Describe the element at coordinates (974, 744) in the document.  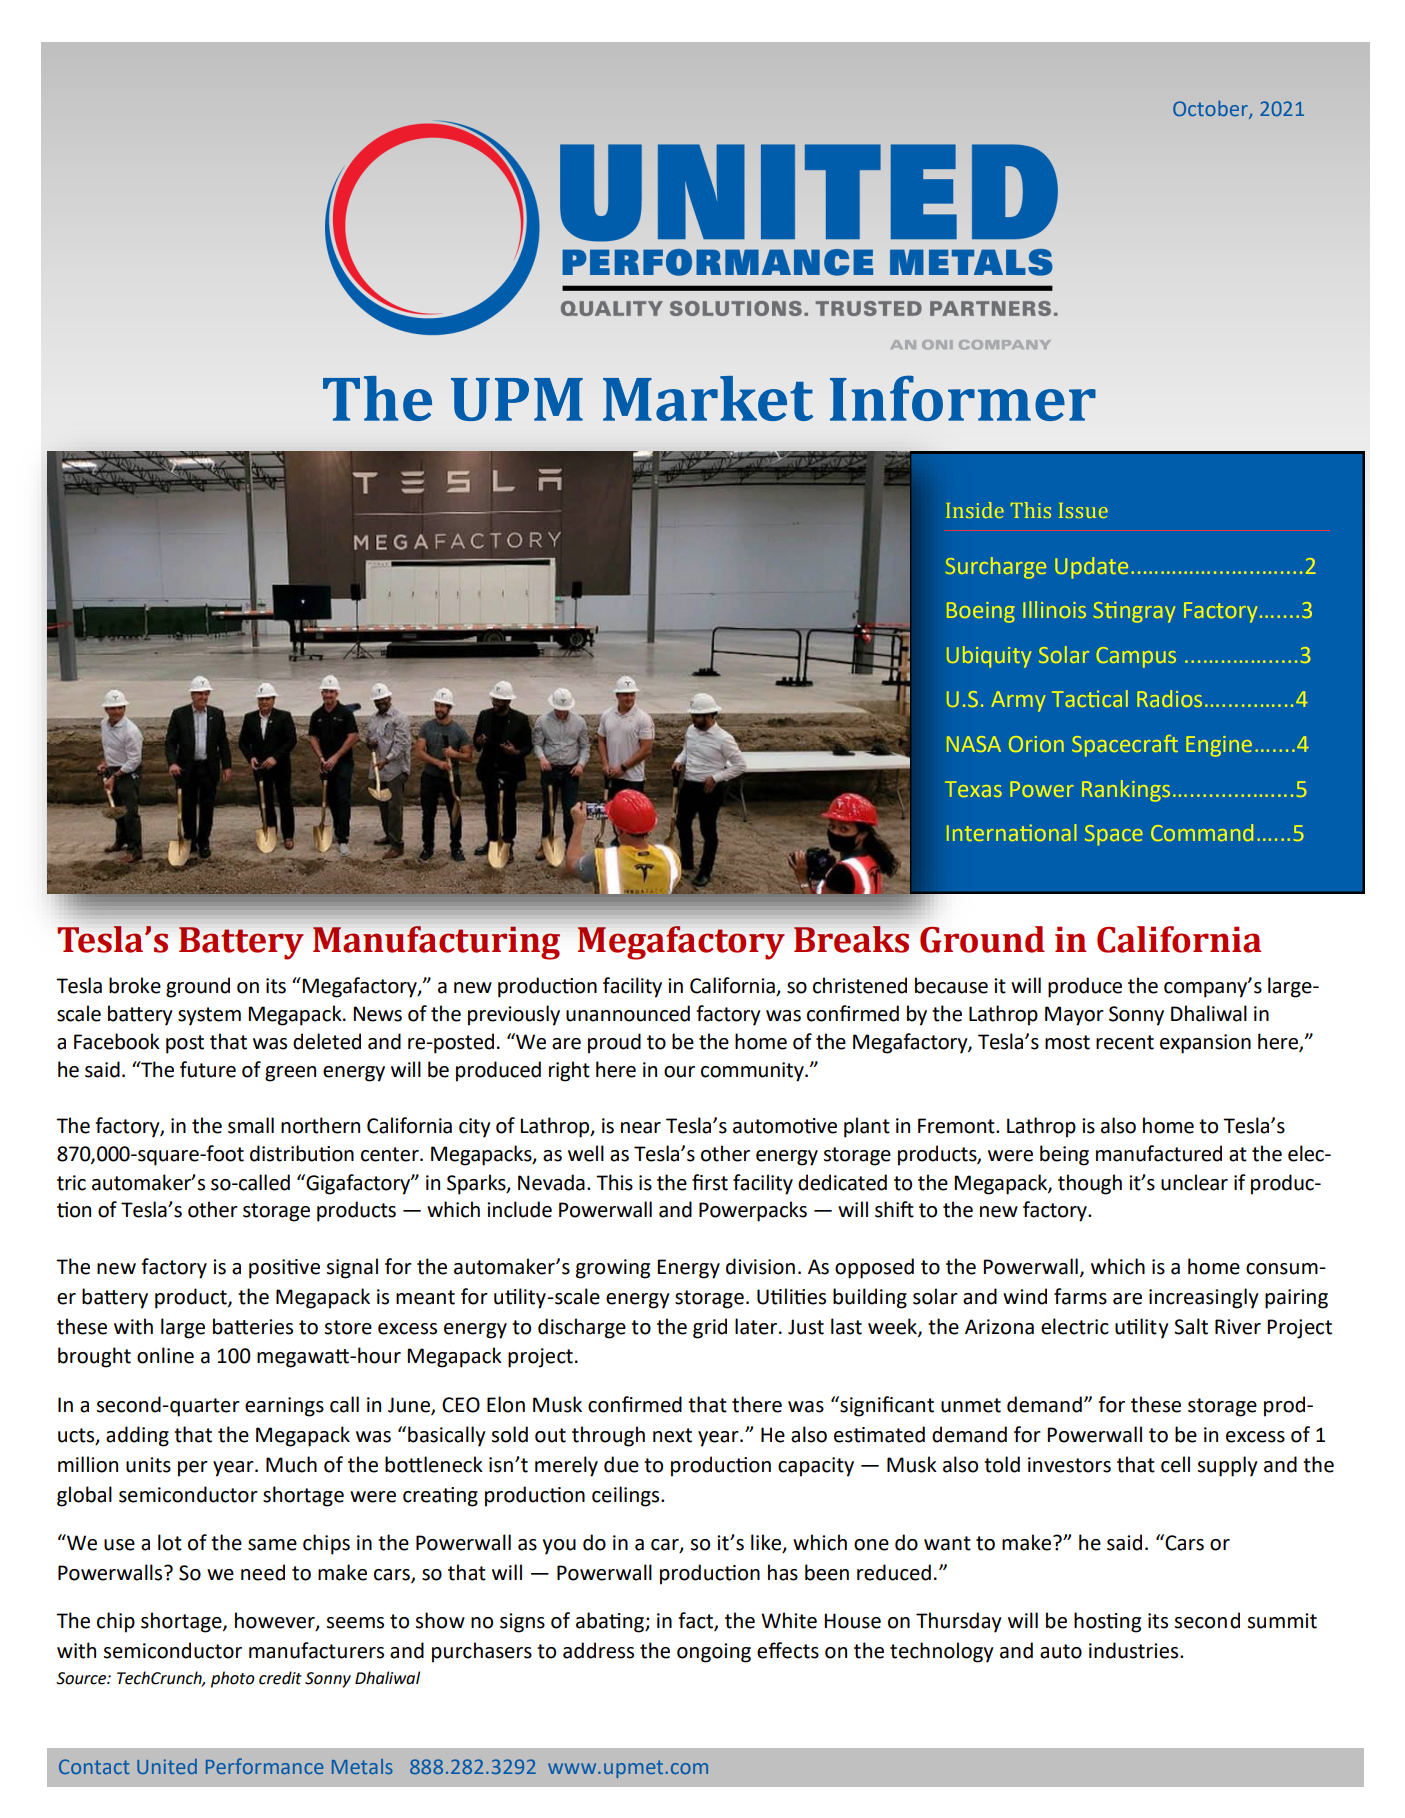
I see `NASA` at that location.
